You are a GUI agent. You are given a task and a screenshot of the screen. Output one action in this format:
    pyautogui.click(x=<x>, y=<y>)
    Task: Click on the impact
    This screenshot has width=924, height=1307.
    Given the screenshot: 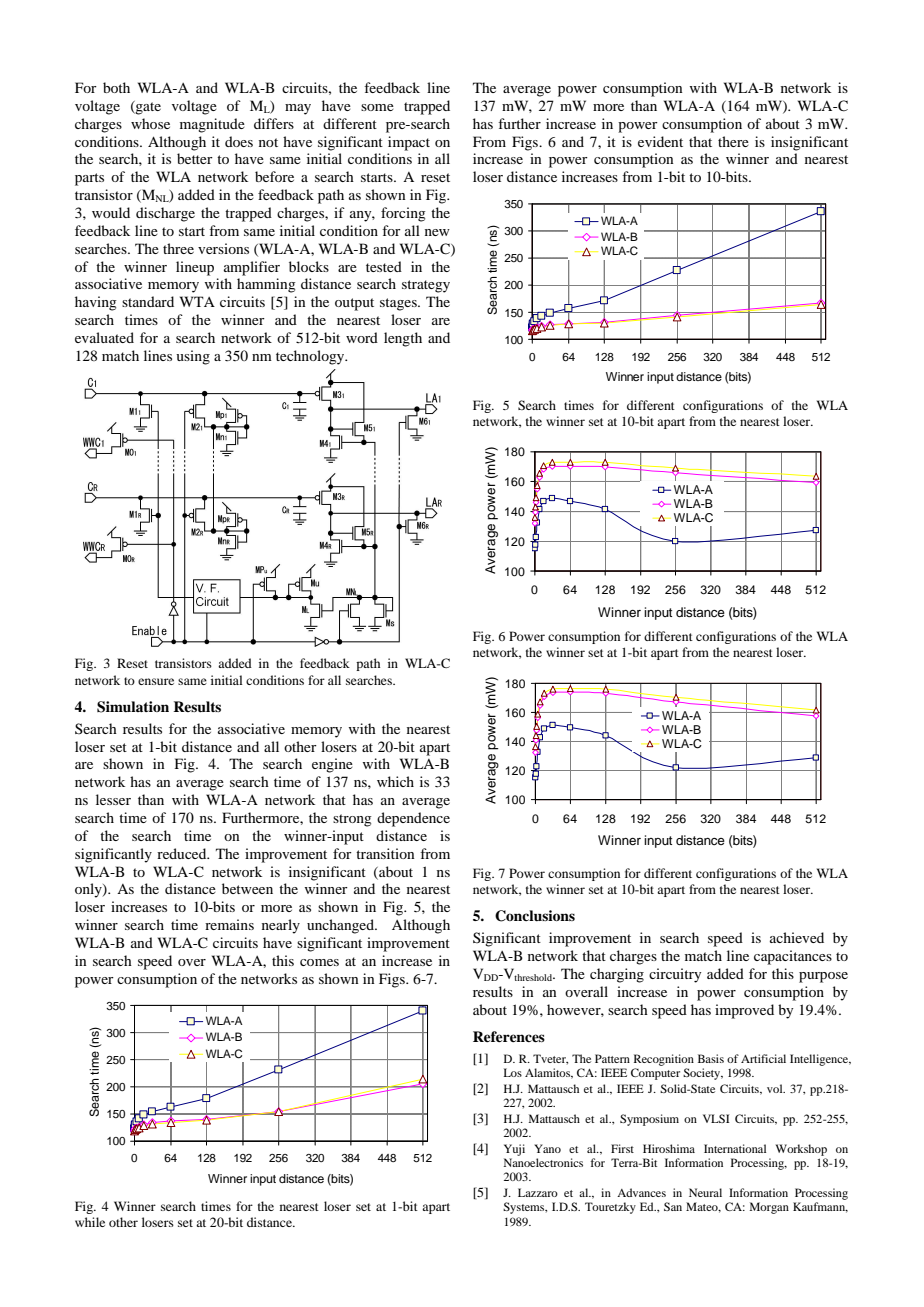 What is the action you would take?
    pyautogui.click(x=409, y=143)
